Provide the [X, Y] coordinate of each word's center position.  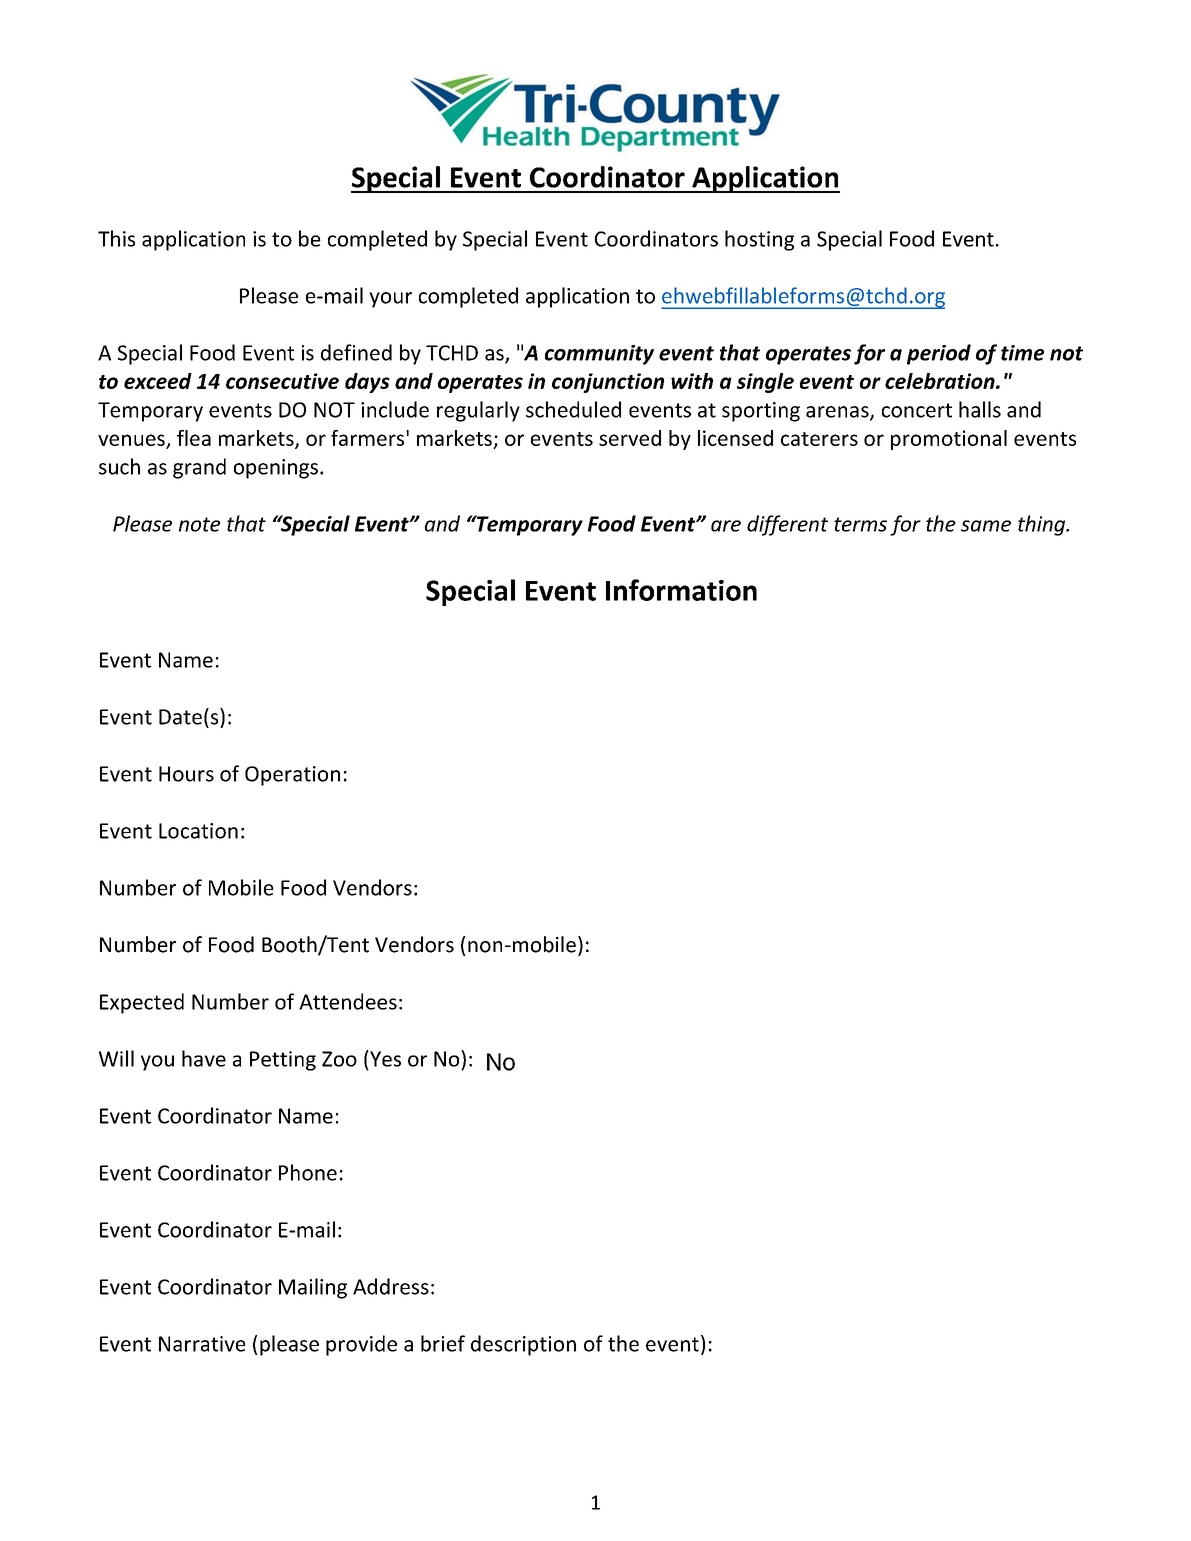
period [939, 354]
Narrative [202, 1344]
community [599, 355]
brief [443, 1343]
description [523, 1345]
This [116, 238]
